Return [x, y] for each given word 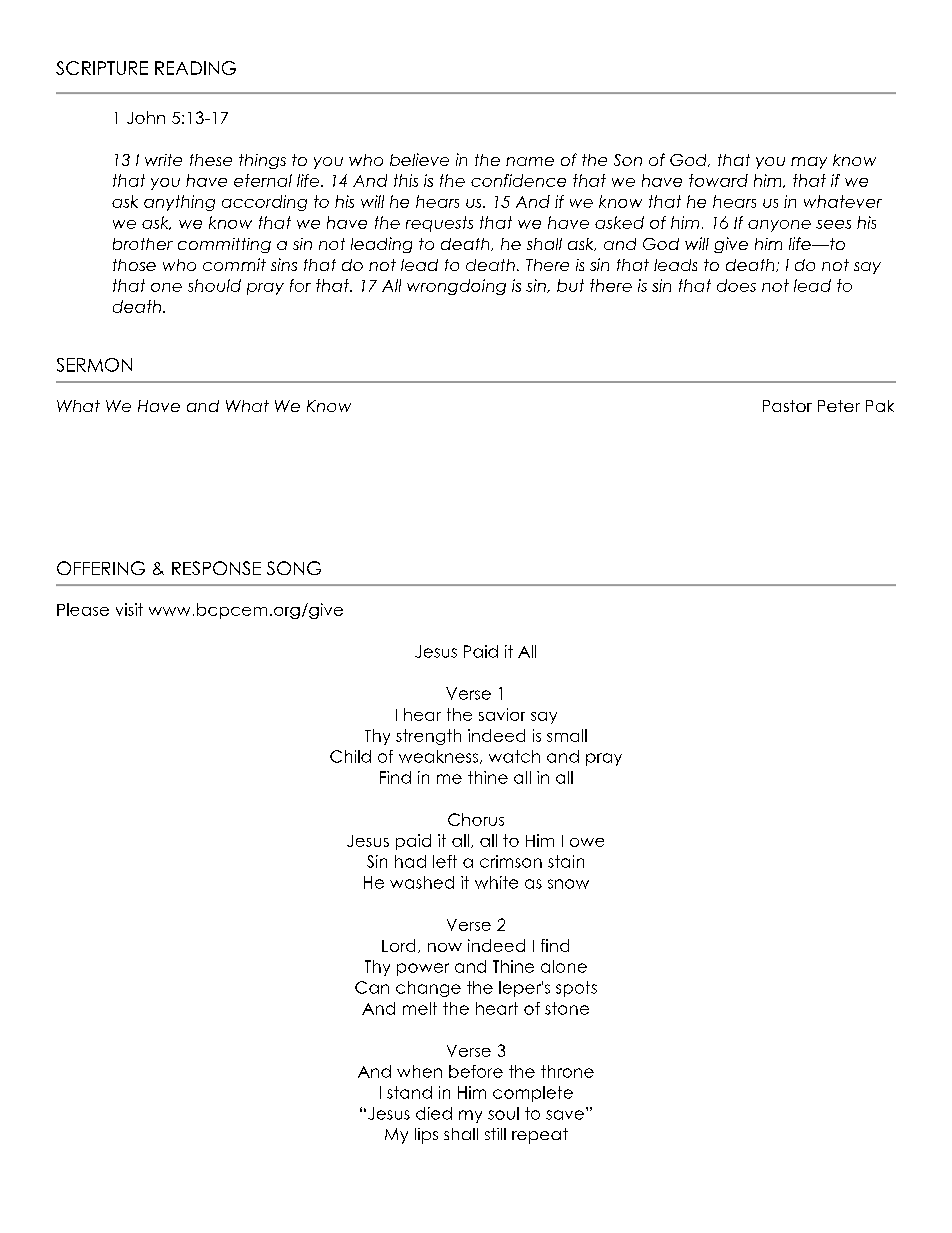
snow [568, 884]
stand [409, 1092]
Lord [398, 945]
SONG [294, 568]
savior [502, 714]
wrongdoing [456, 287]
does [736, 285]
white [496, 882]
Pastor [787, 406]
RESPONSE [216, 568]
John [146, 117]
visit [129, 609]
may [809, 163]
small [567, 735]
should [214, 285]
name [530, 161]
